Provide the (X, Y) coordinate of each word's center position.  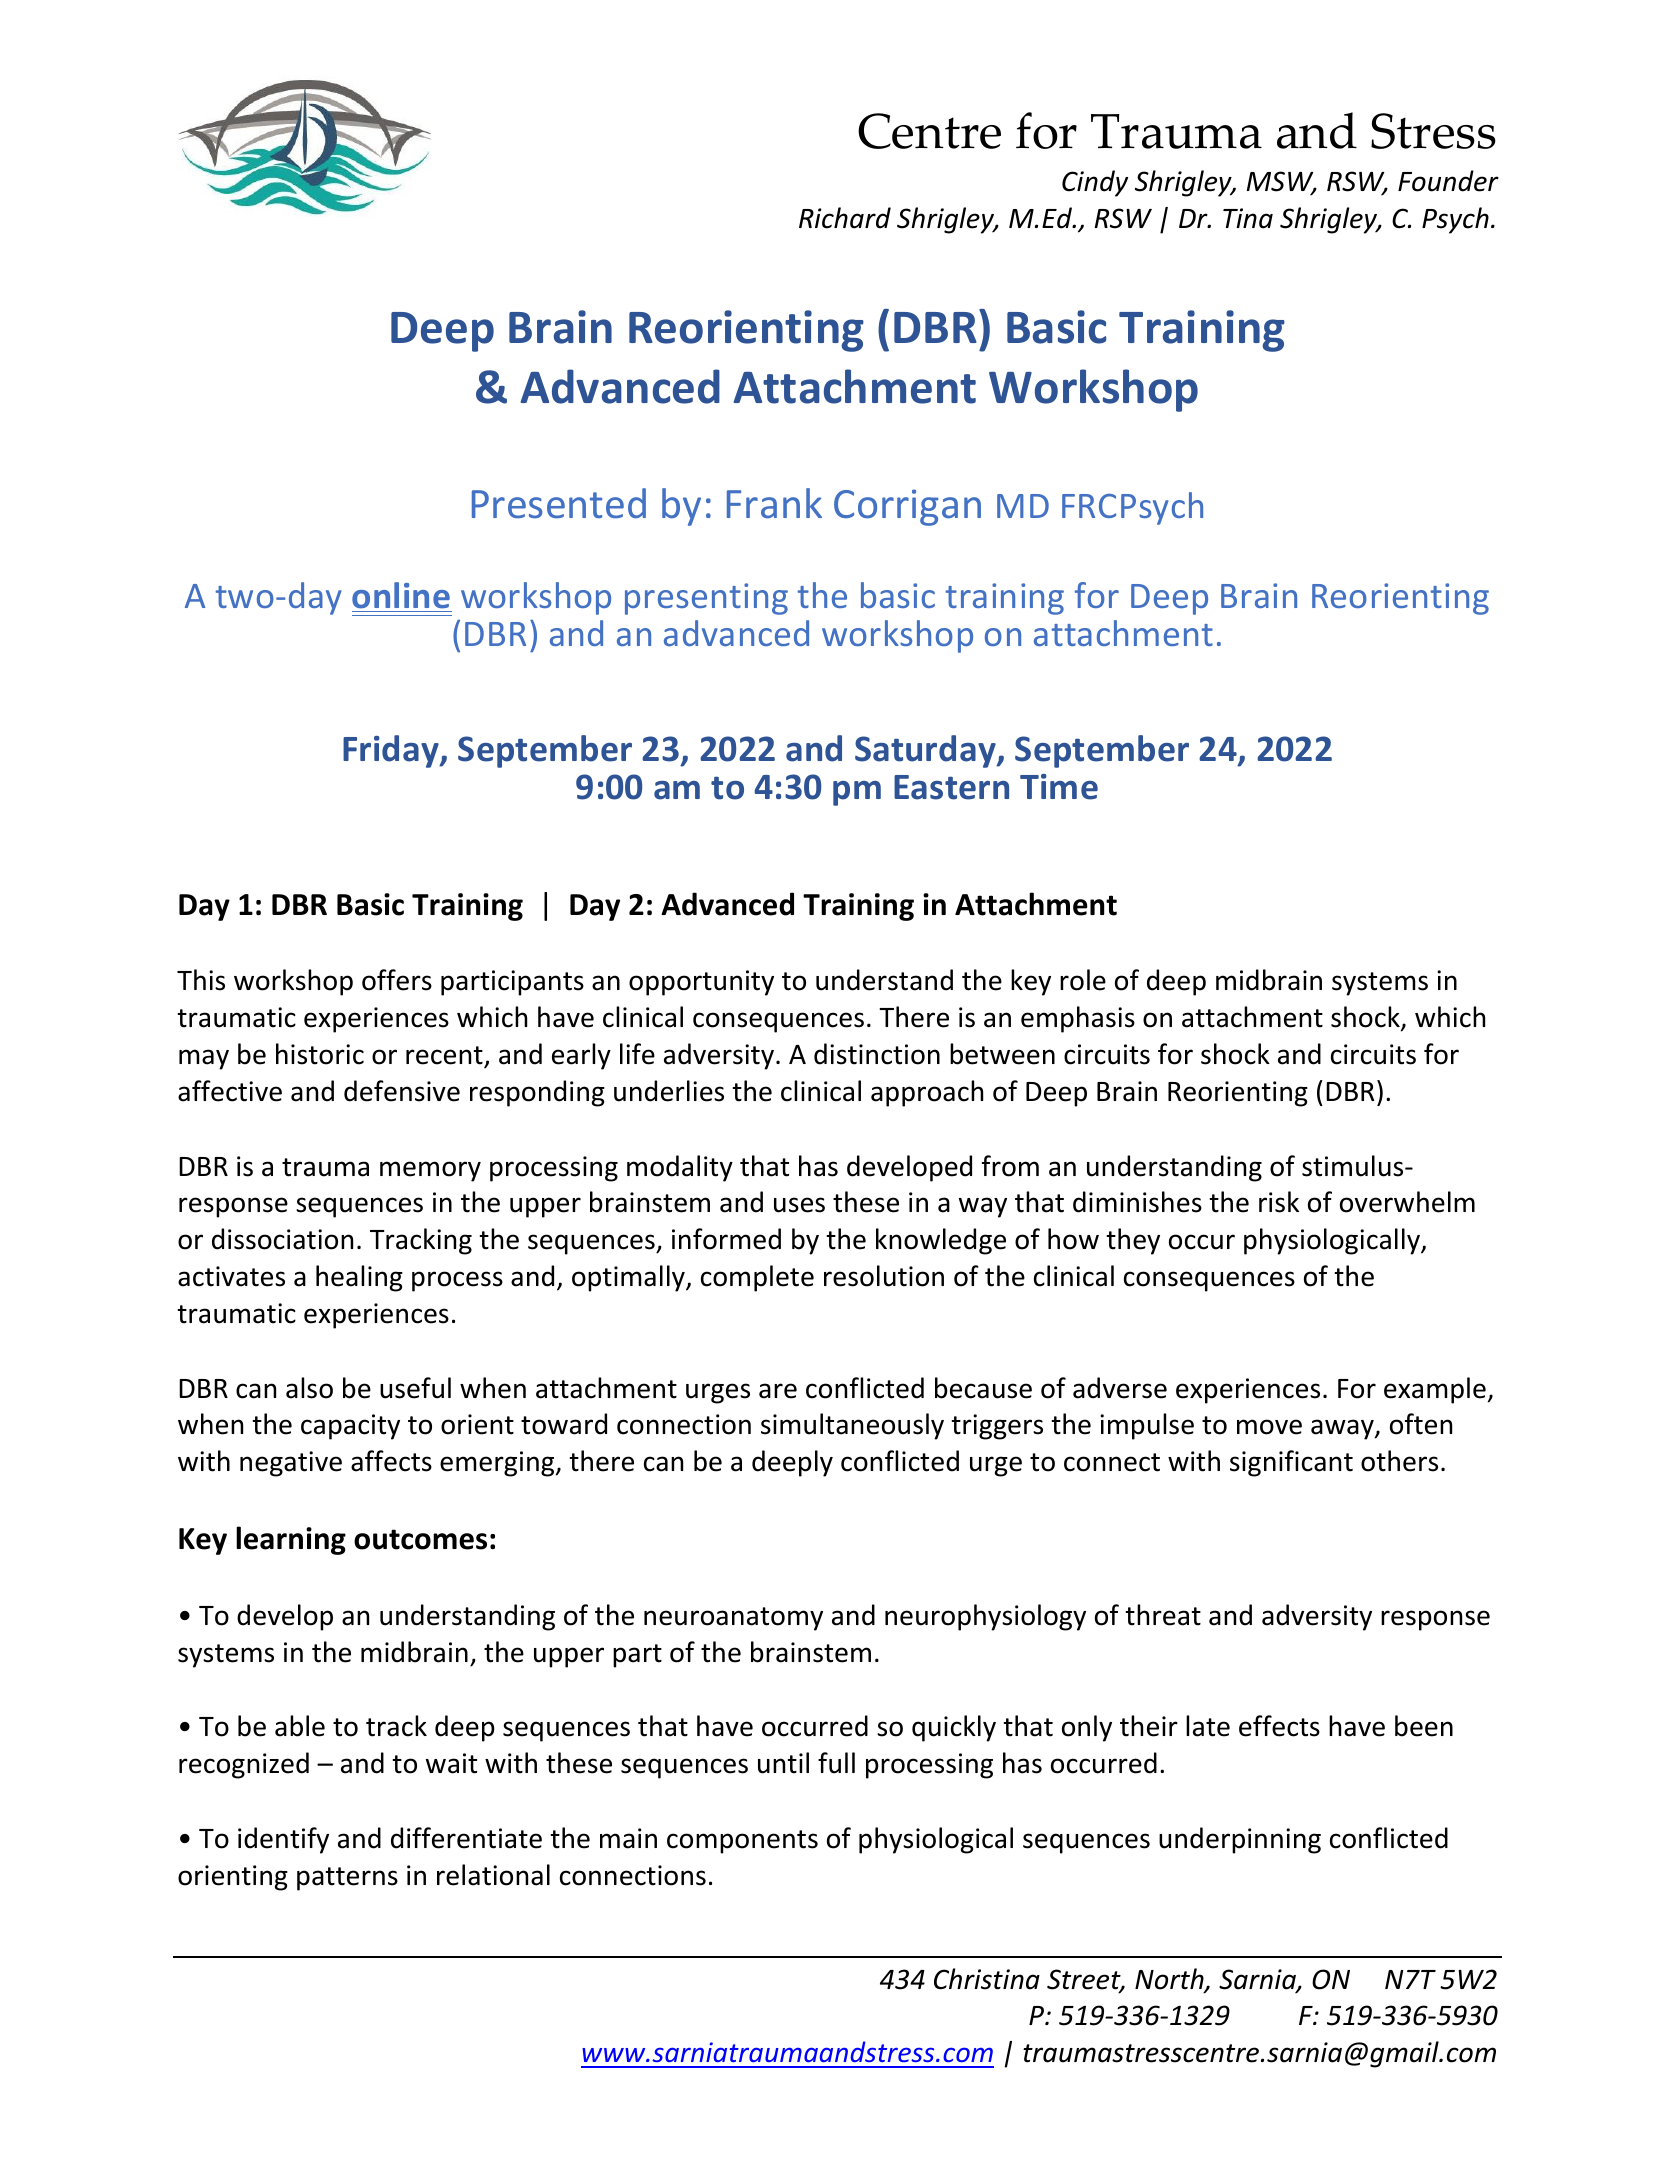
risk (1279, 1202)
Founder (1448, 181)
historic (320, 1054)
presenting (706, 599)
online (401, 595)
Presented (559, 503)
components (742, 1842)
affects (391, 1461)
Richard (845, 218)
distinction (877, 1054)
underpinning (1240, 1840)
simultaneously (852, 1426)
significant (1291, 1463)
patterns (347, 1879)
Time (1059, 787)
